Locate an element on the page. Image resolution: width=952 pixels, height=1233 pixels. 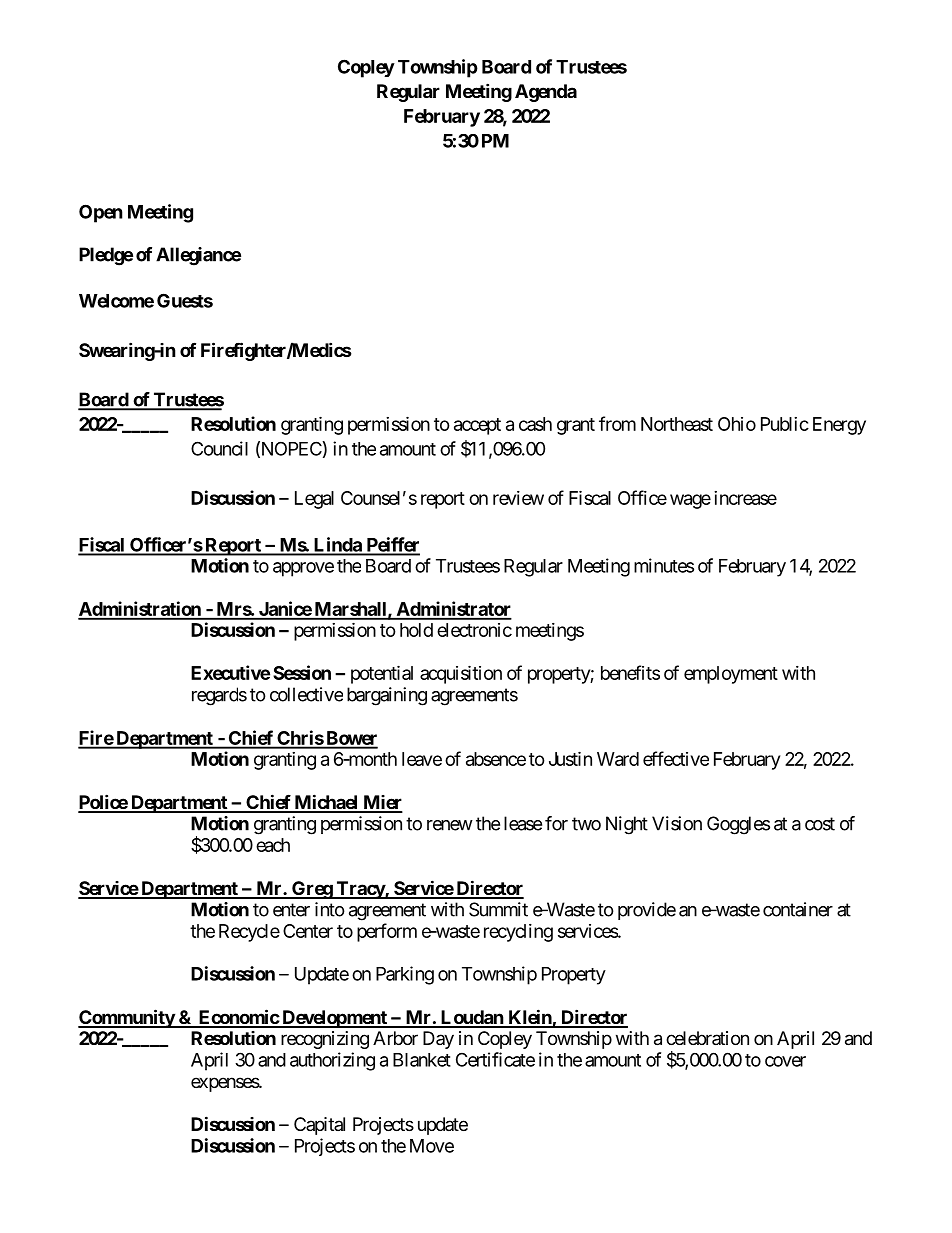
Blanket is located at coordinates (422, 1060).
